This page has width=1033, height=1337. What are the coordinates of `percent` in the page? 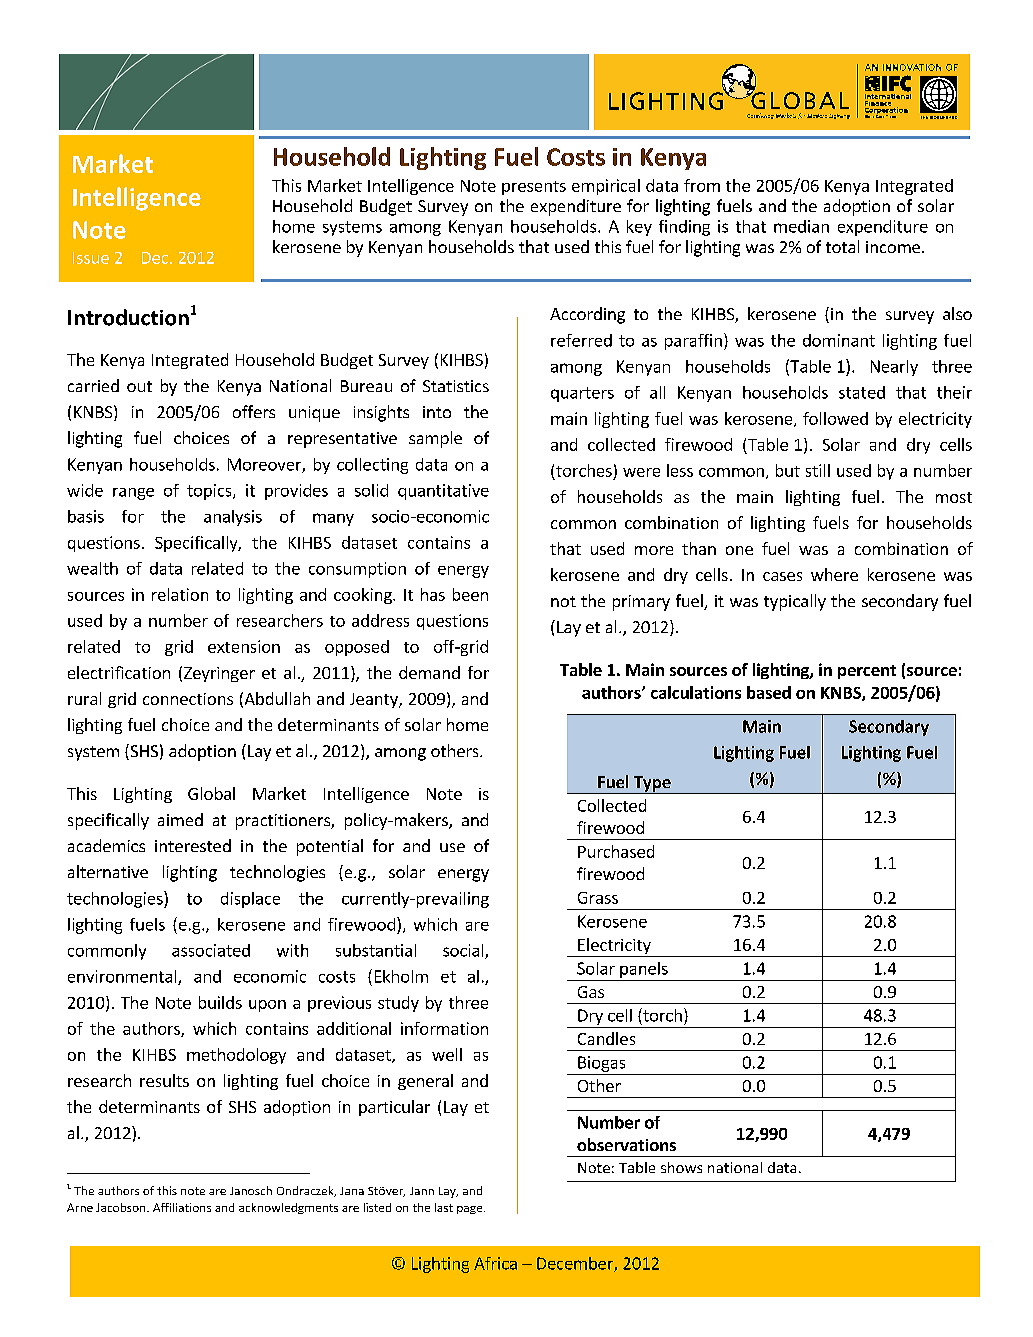 It's located at (867, 672).
